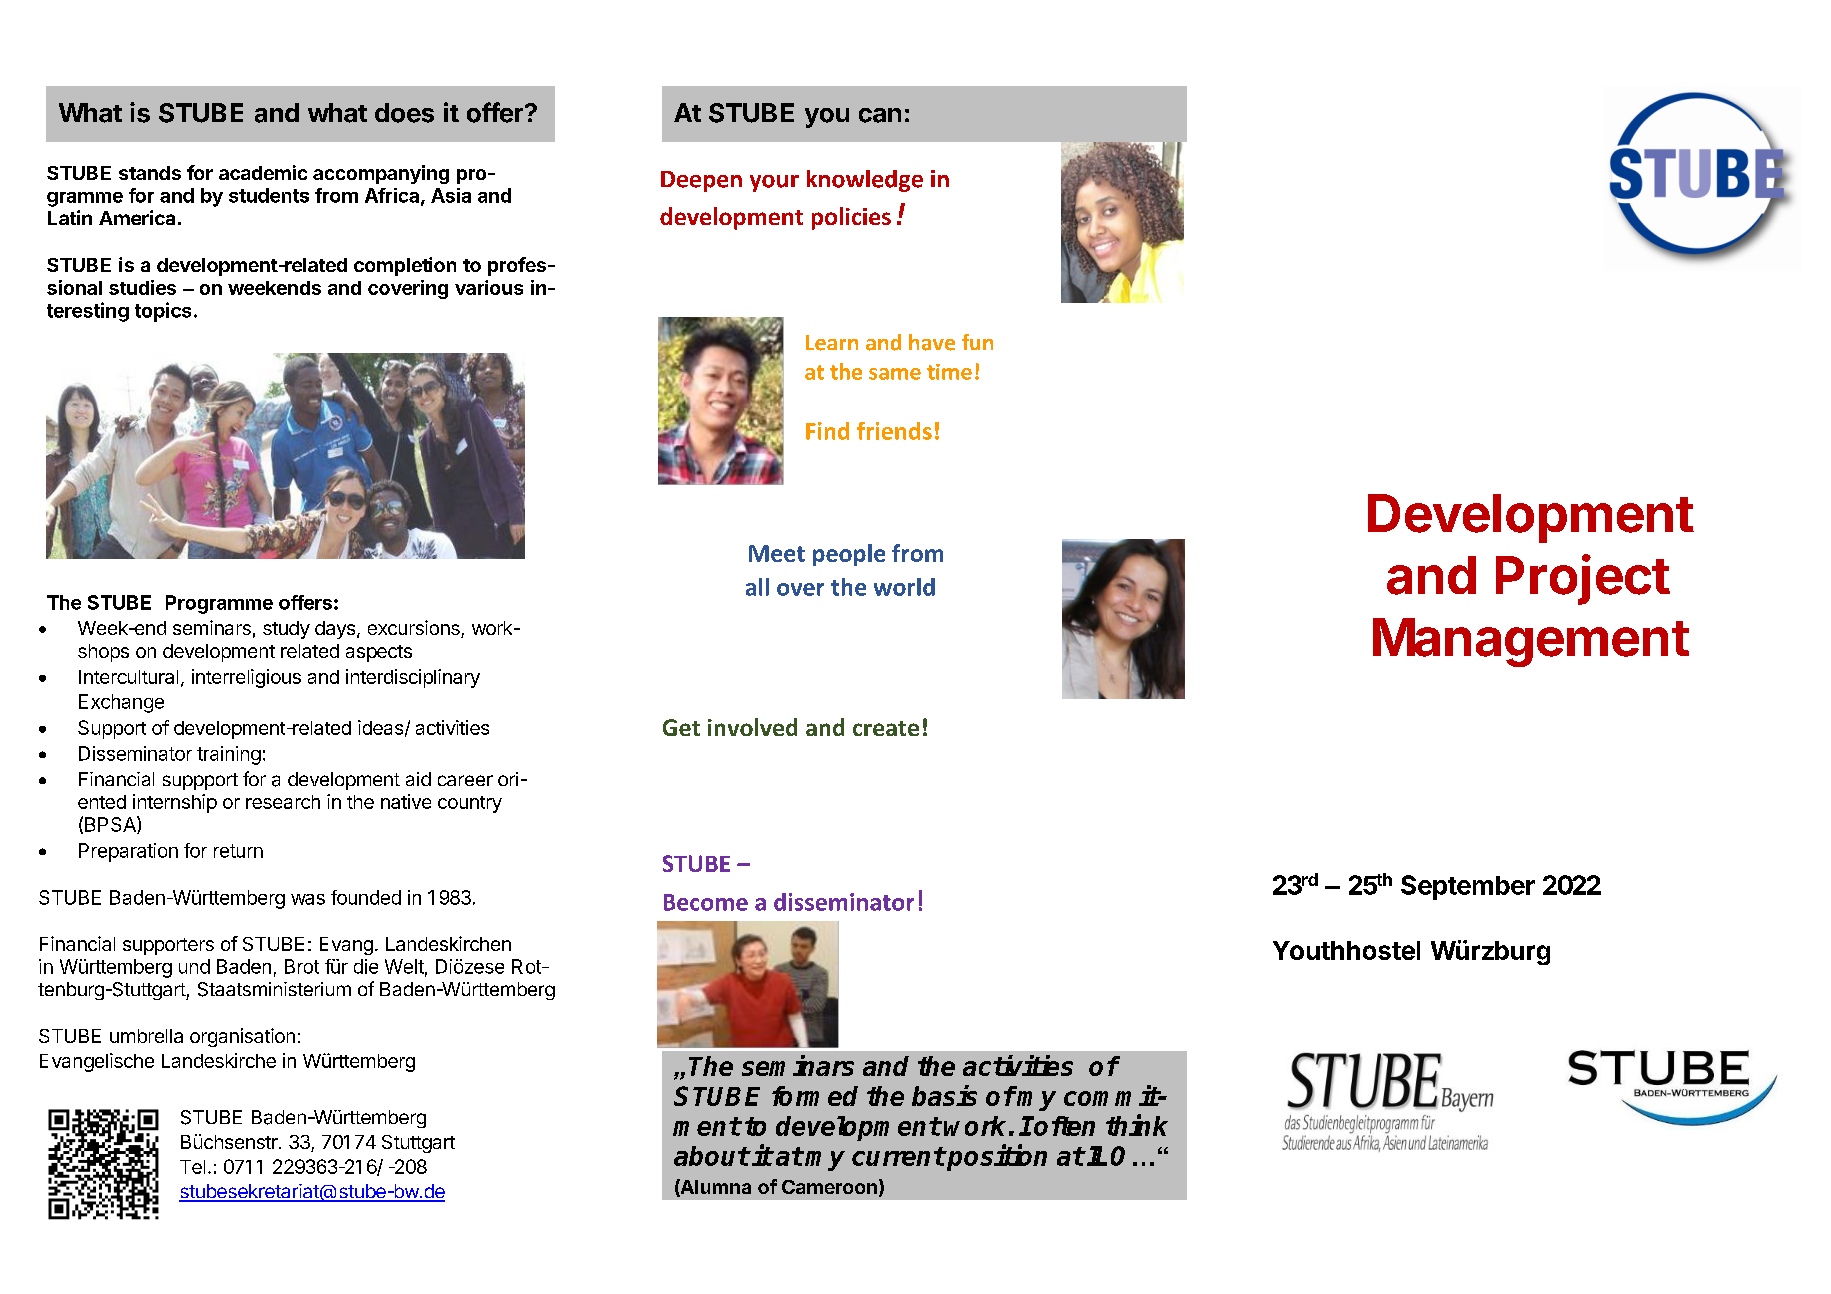 Image resolution: width=1831 pixels, height=1294 pixels. What do you see at coordinates (757, 587) in the screenshot?
I see `all` at bounding box center [757, 587].
